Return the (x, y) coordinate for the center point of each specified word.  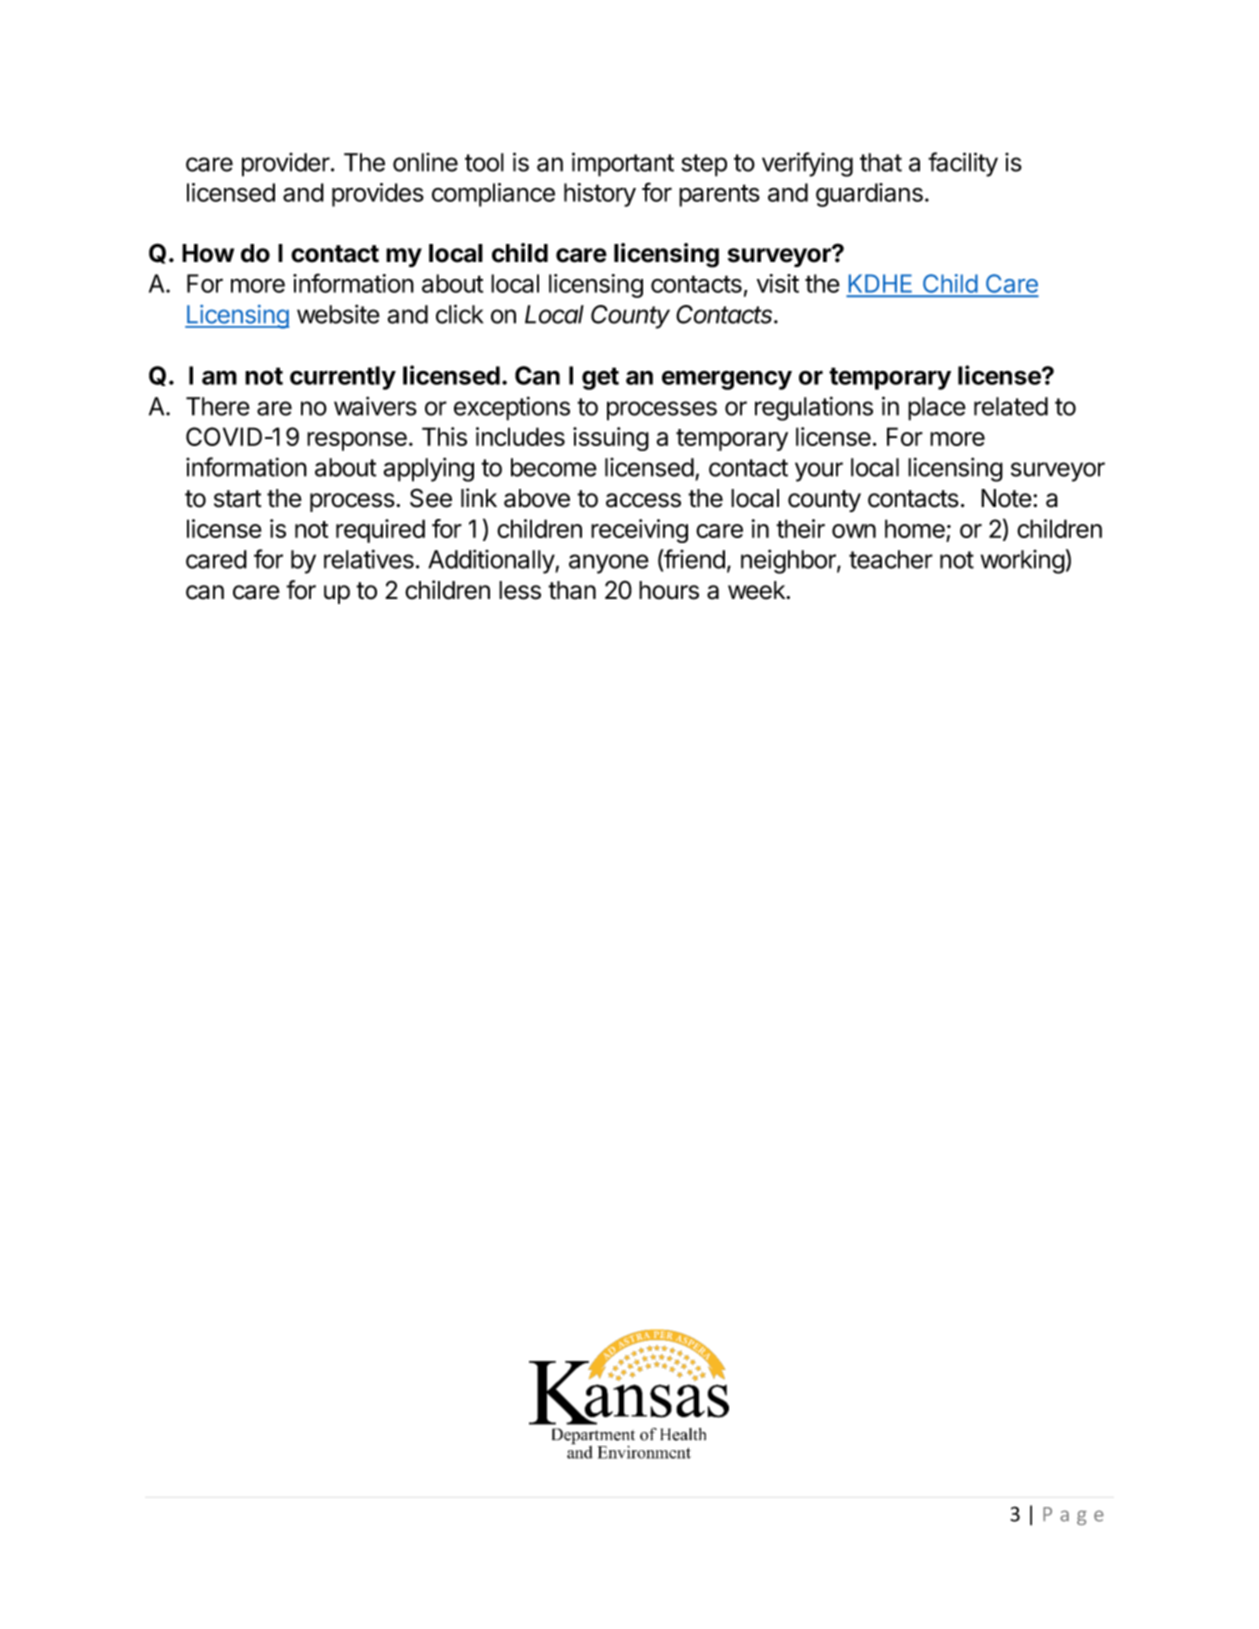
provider (287, 165)
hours (669, 590)
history (600, 195)
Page (1073, 1516)
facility (963, 164)
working (1023, 562)
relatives (369, 559)
